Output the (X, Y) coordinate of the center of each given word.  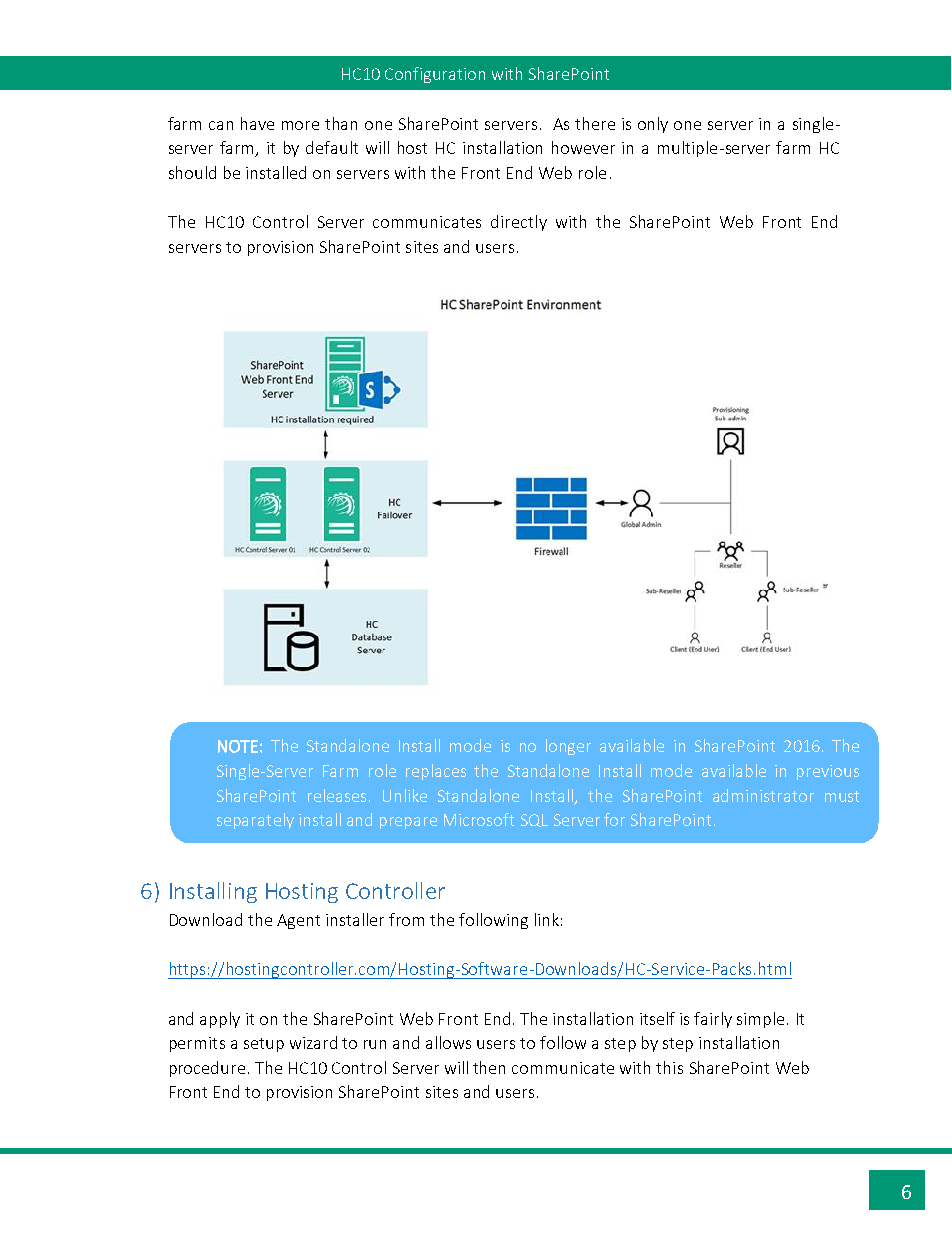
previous (828, 772)
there (595, 123)
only (653, 125)
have (257, 123)
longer (568, 747)
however (583, 147)
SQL (534, 820)
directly (519, 223)
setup (264, 1045)
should (192, 172)
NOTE (238, 746)
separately (255, 821)
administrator (763, 795)
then (489, 1067)
